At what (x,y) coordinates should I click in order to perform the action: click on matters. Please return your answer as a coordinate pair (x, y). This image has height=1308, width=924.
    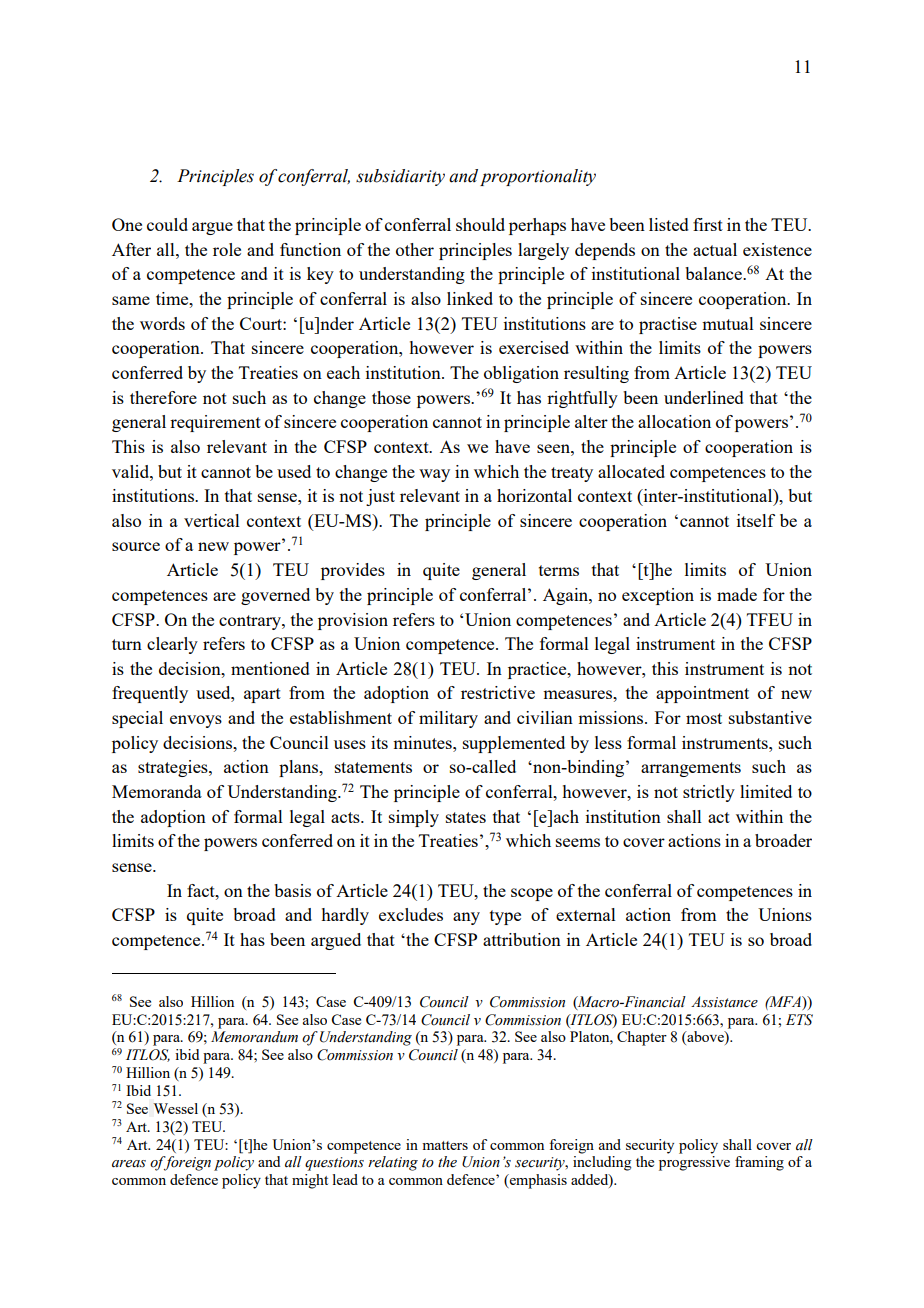
    Looking at the image, I should click on (445, 1145).
